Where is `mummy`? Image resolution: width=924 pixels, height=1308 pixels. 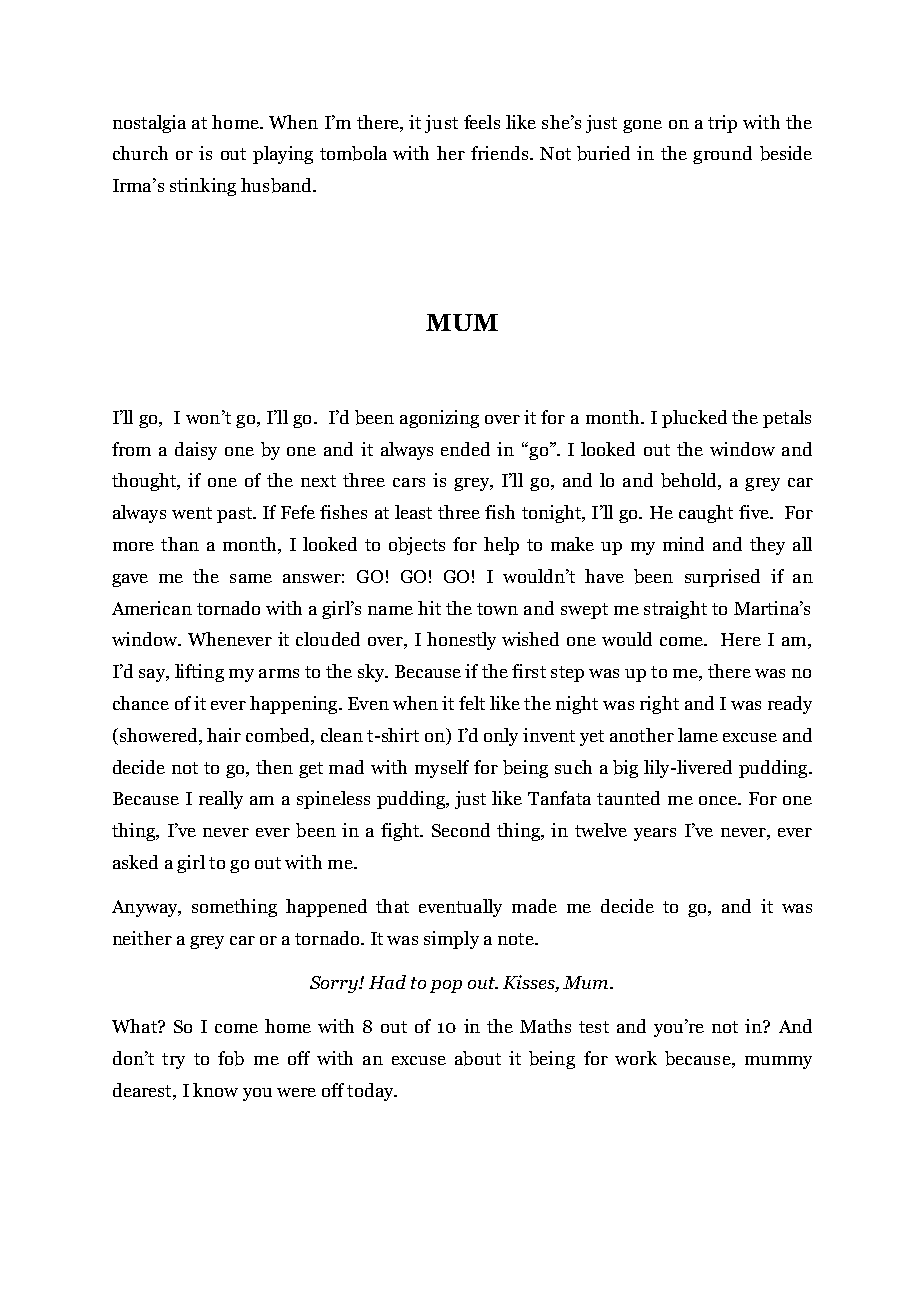
mummy is located at coordinates (778, 1062).
